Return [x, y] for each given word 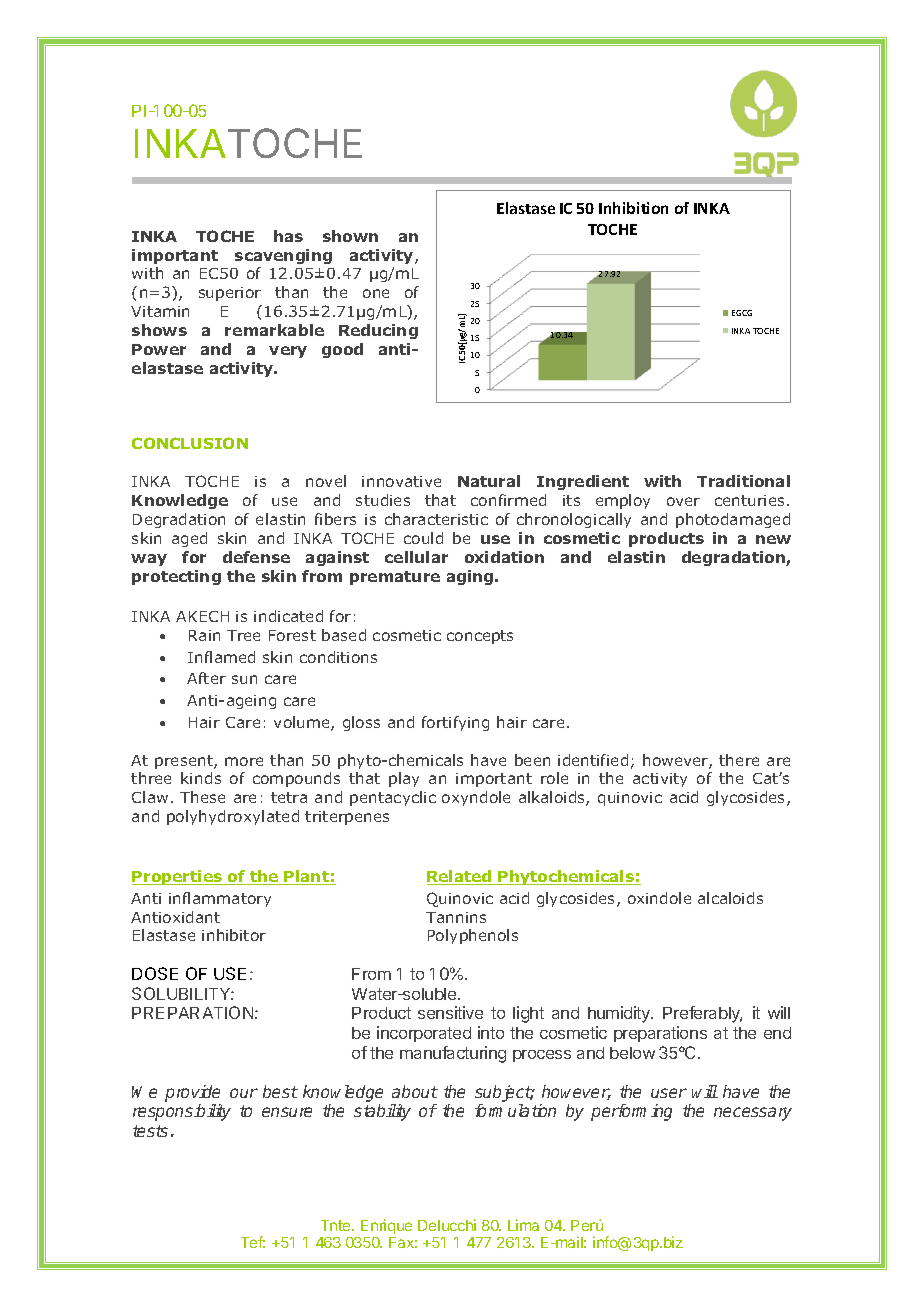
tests [150, 1131]
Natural [489, 481]
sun [244, 679]
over [683, 501]
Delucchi [447, 1225]
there [739, 760]
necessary [753, 1114]
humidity [620, 1014]
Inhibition [633, 208]
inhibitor [234, 935]
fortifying [455, 723]
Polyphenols [473, 936]
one [376, 293]
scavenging [283, 256]
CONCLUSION [190, 443]
